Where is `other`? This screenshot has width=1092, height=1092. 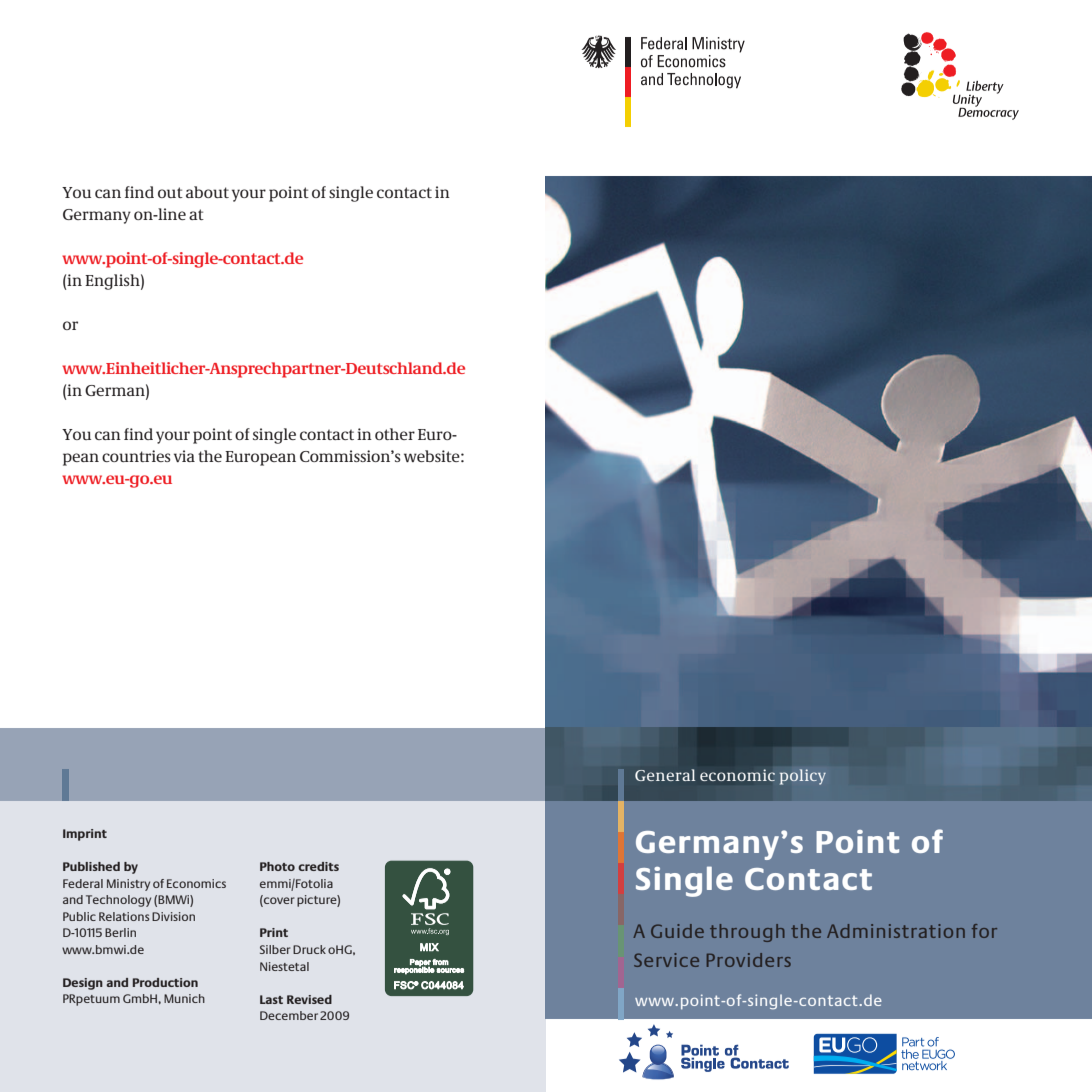 other is located at coordinates (395, 434).
